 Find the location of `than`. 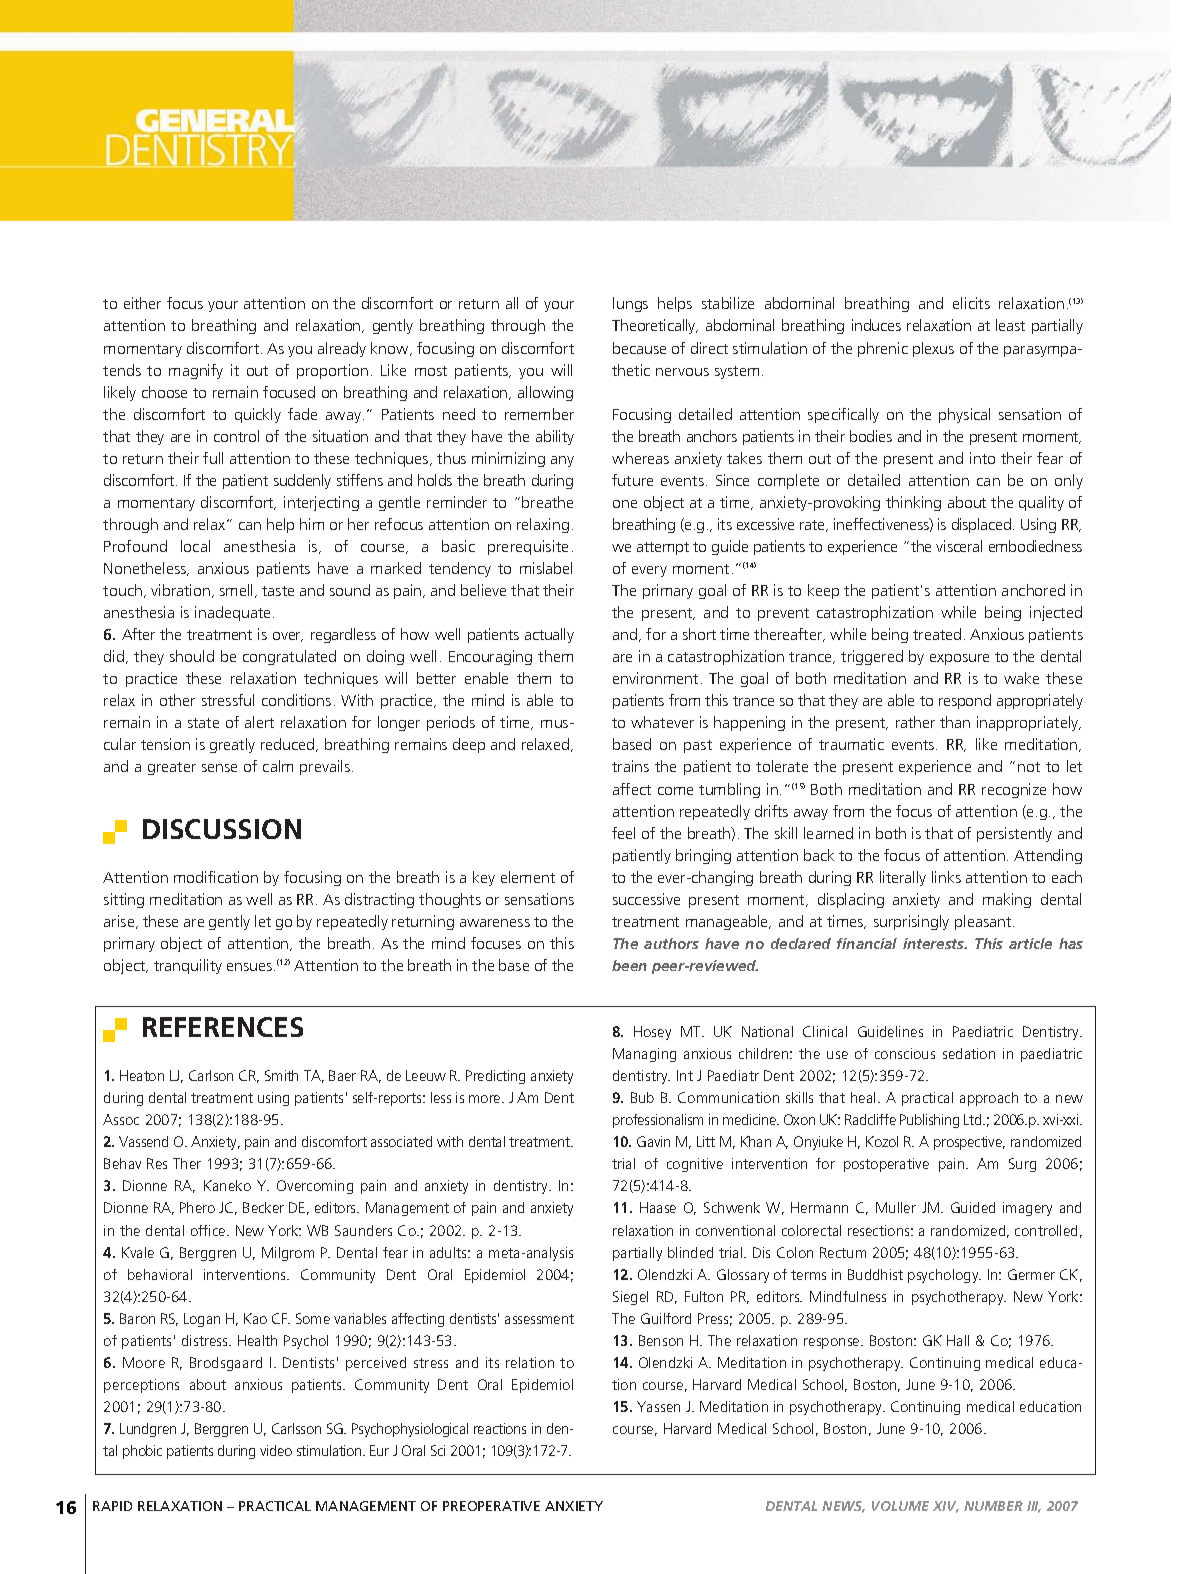

than is located at coordinates (955, 722).
